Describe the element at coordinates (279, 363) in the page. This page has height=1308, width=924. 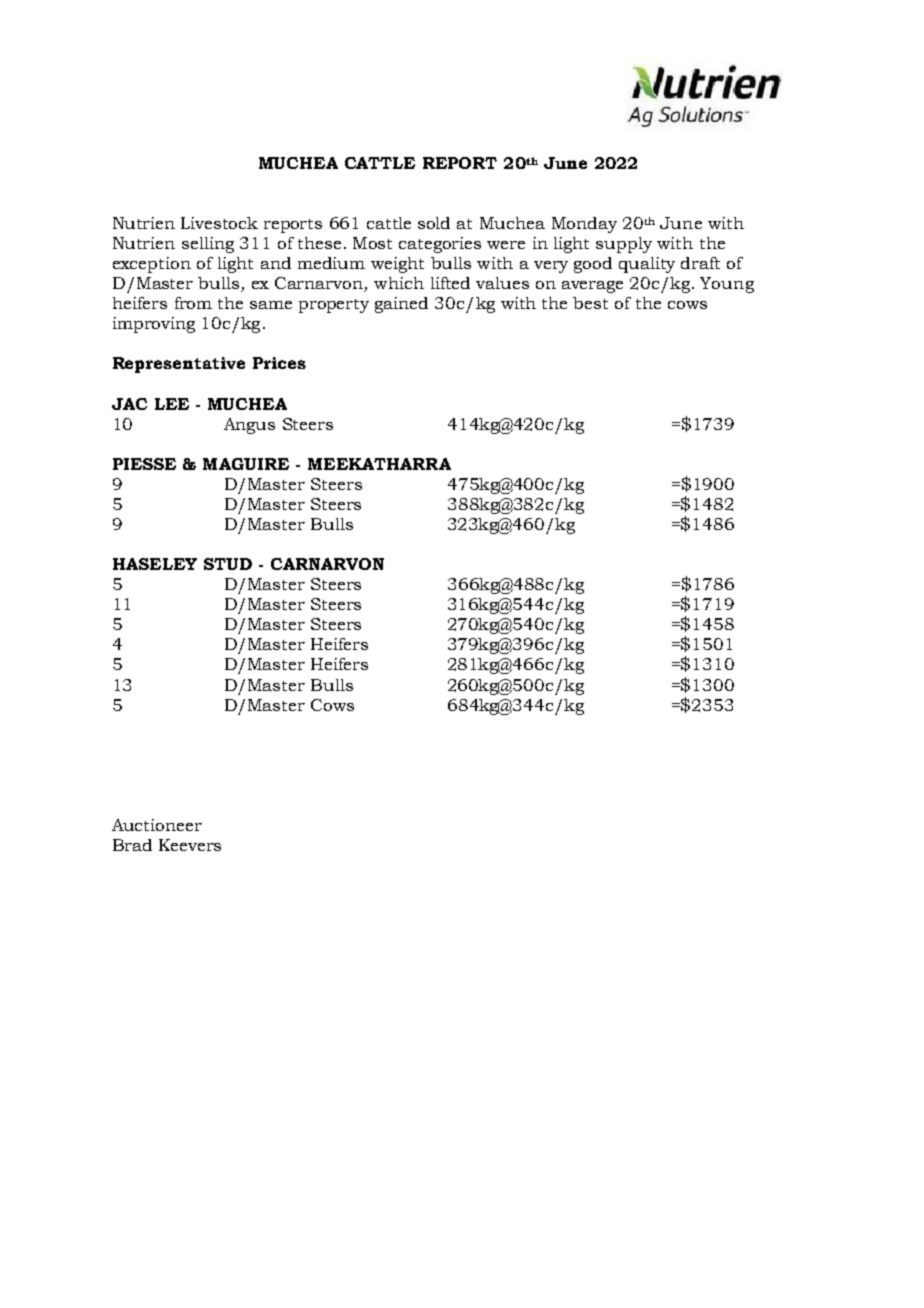
I see `Prices` at that location.
